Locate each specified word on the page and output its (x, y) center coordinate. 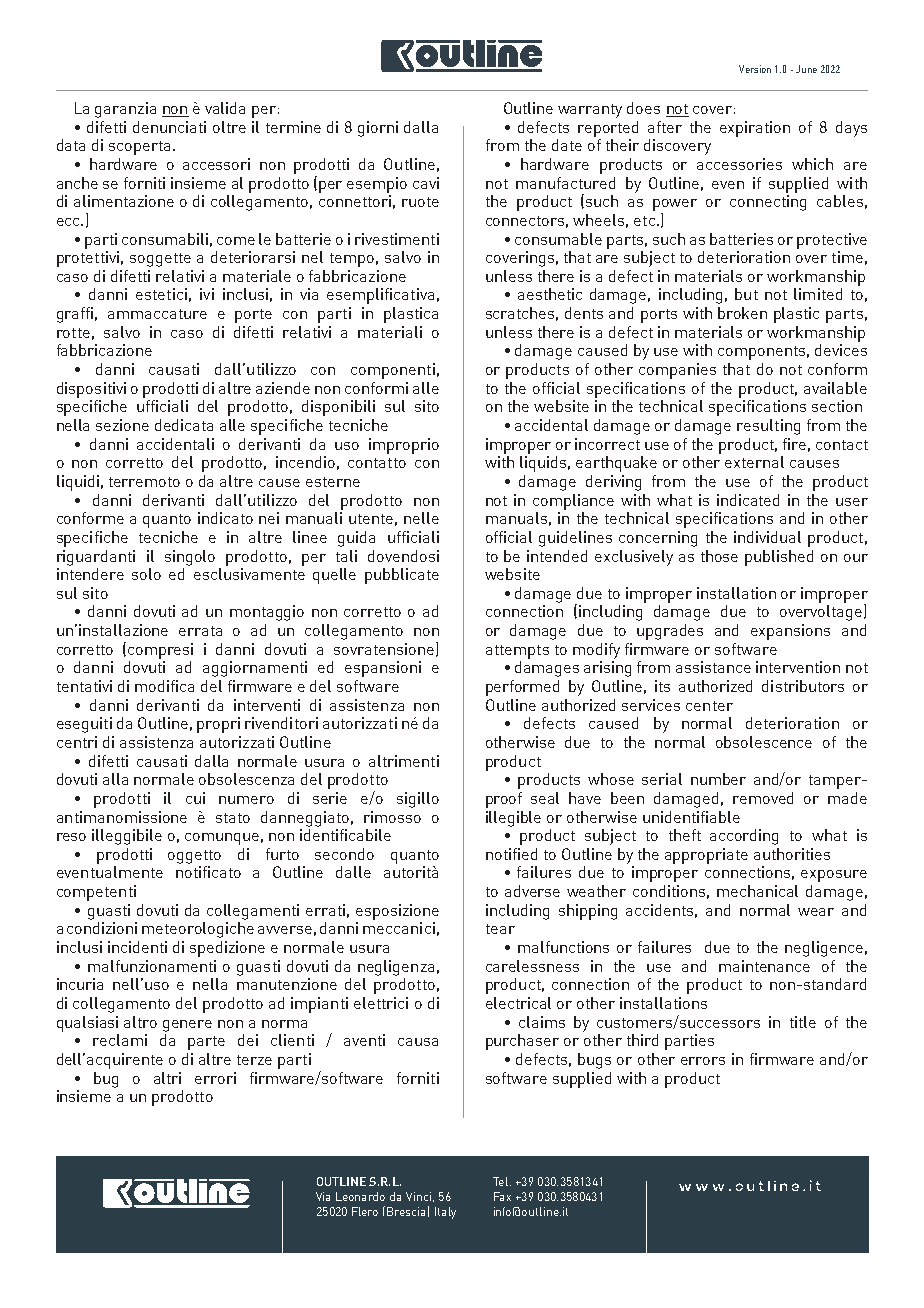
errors (703, 1061)
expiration (755, 129)
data (71, 145)
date (567, 145)
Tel (502, 1181)
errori (215, 1078)
